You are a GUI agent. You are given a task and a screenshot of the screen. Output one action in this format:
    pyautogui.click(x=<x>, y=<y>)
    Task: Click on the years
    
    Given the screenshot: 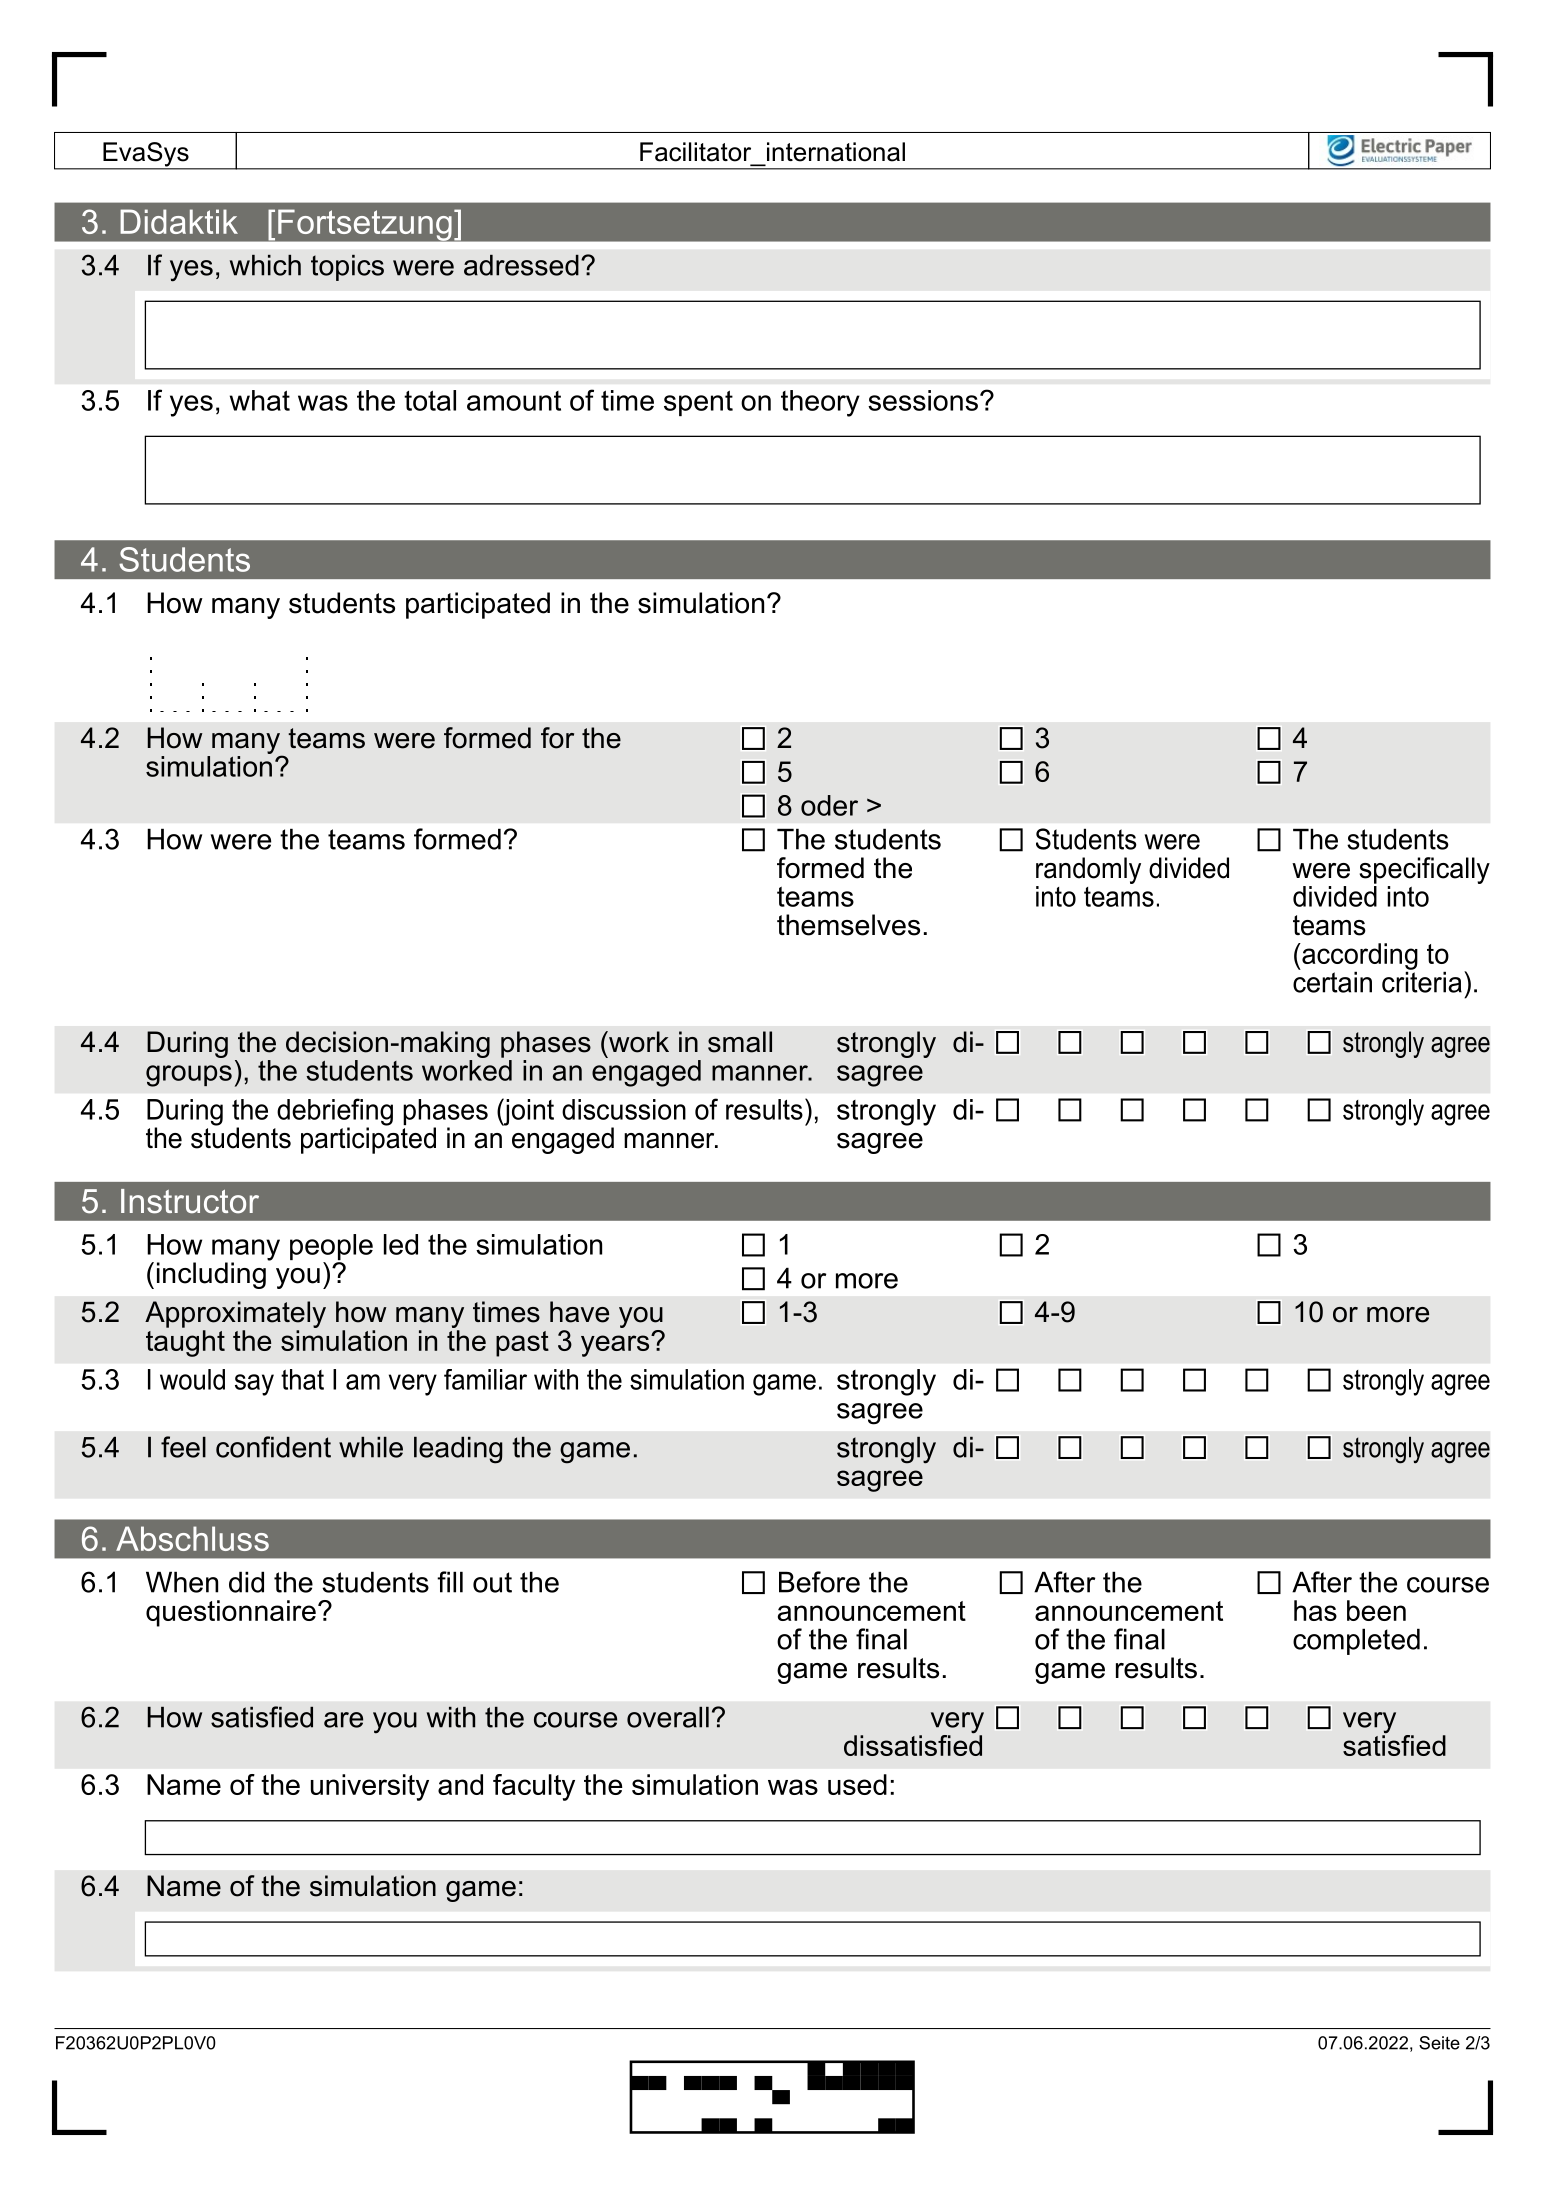 What is the action you would take?
    pyautogui.click(x=616, y=1345)
